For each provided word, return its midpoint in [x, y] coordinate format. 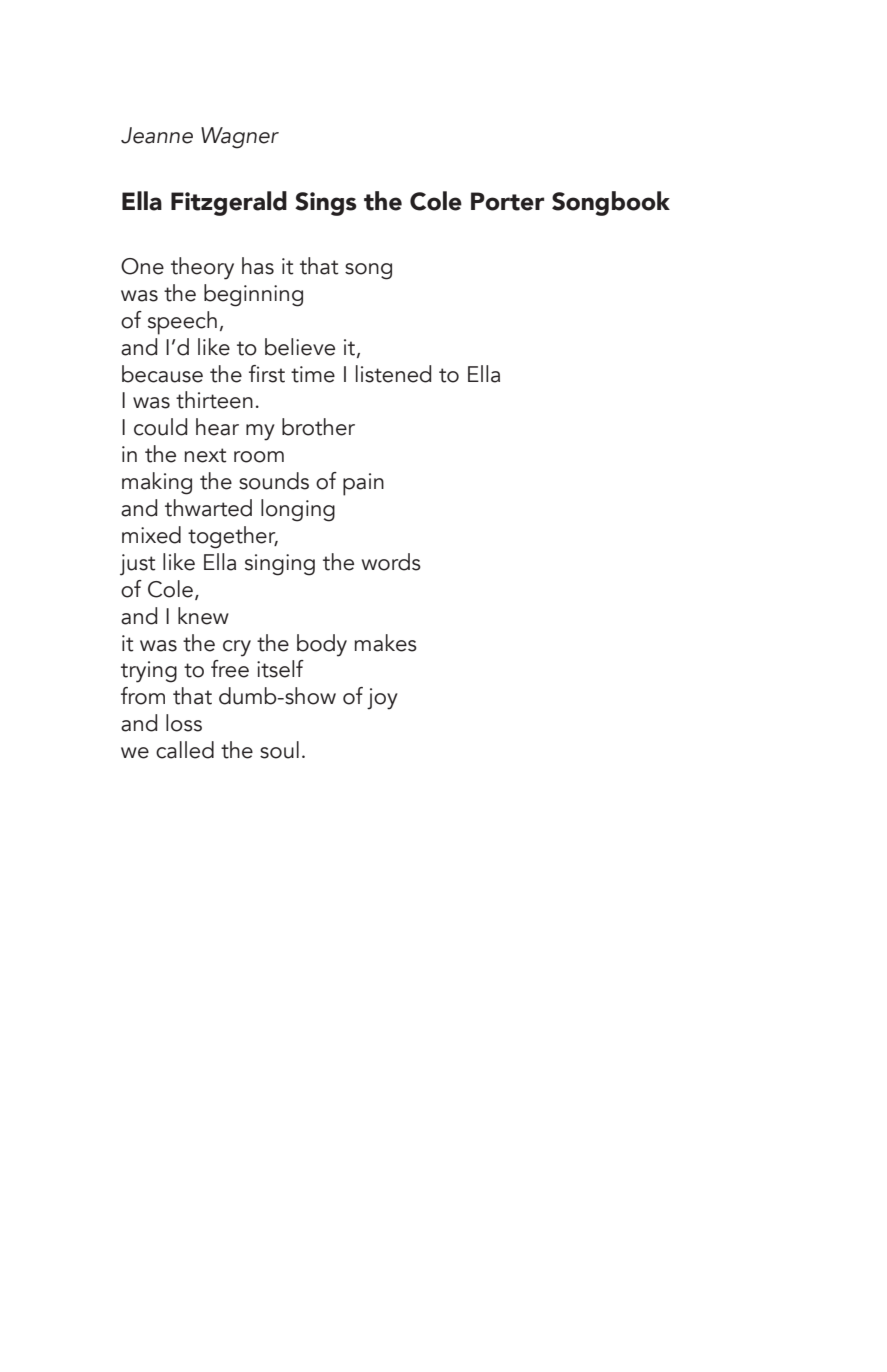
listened [393, 374]
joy [382, 699]
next [205, 455]
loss [184, 723]
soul [279, 750]
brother [318, 427]
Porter [507, 201]
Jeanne [157, 135]
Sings [326, 204]
